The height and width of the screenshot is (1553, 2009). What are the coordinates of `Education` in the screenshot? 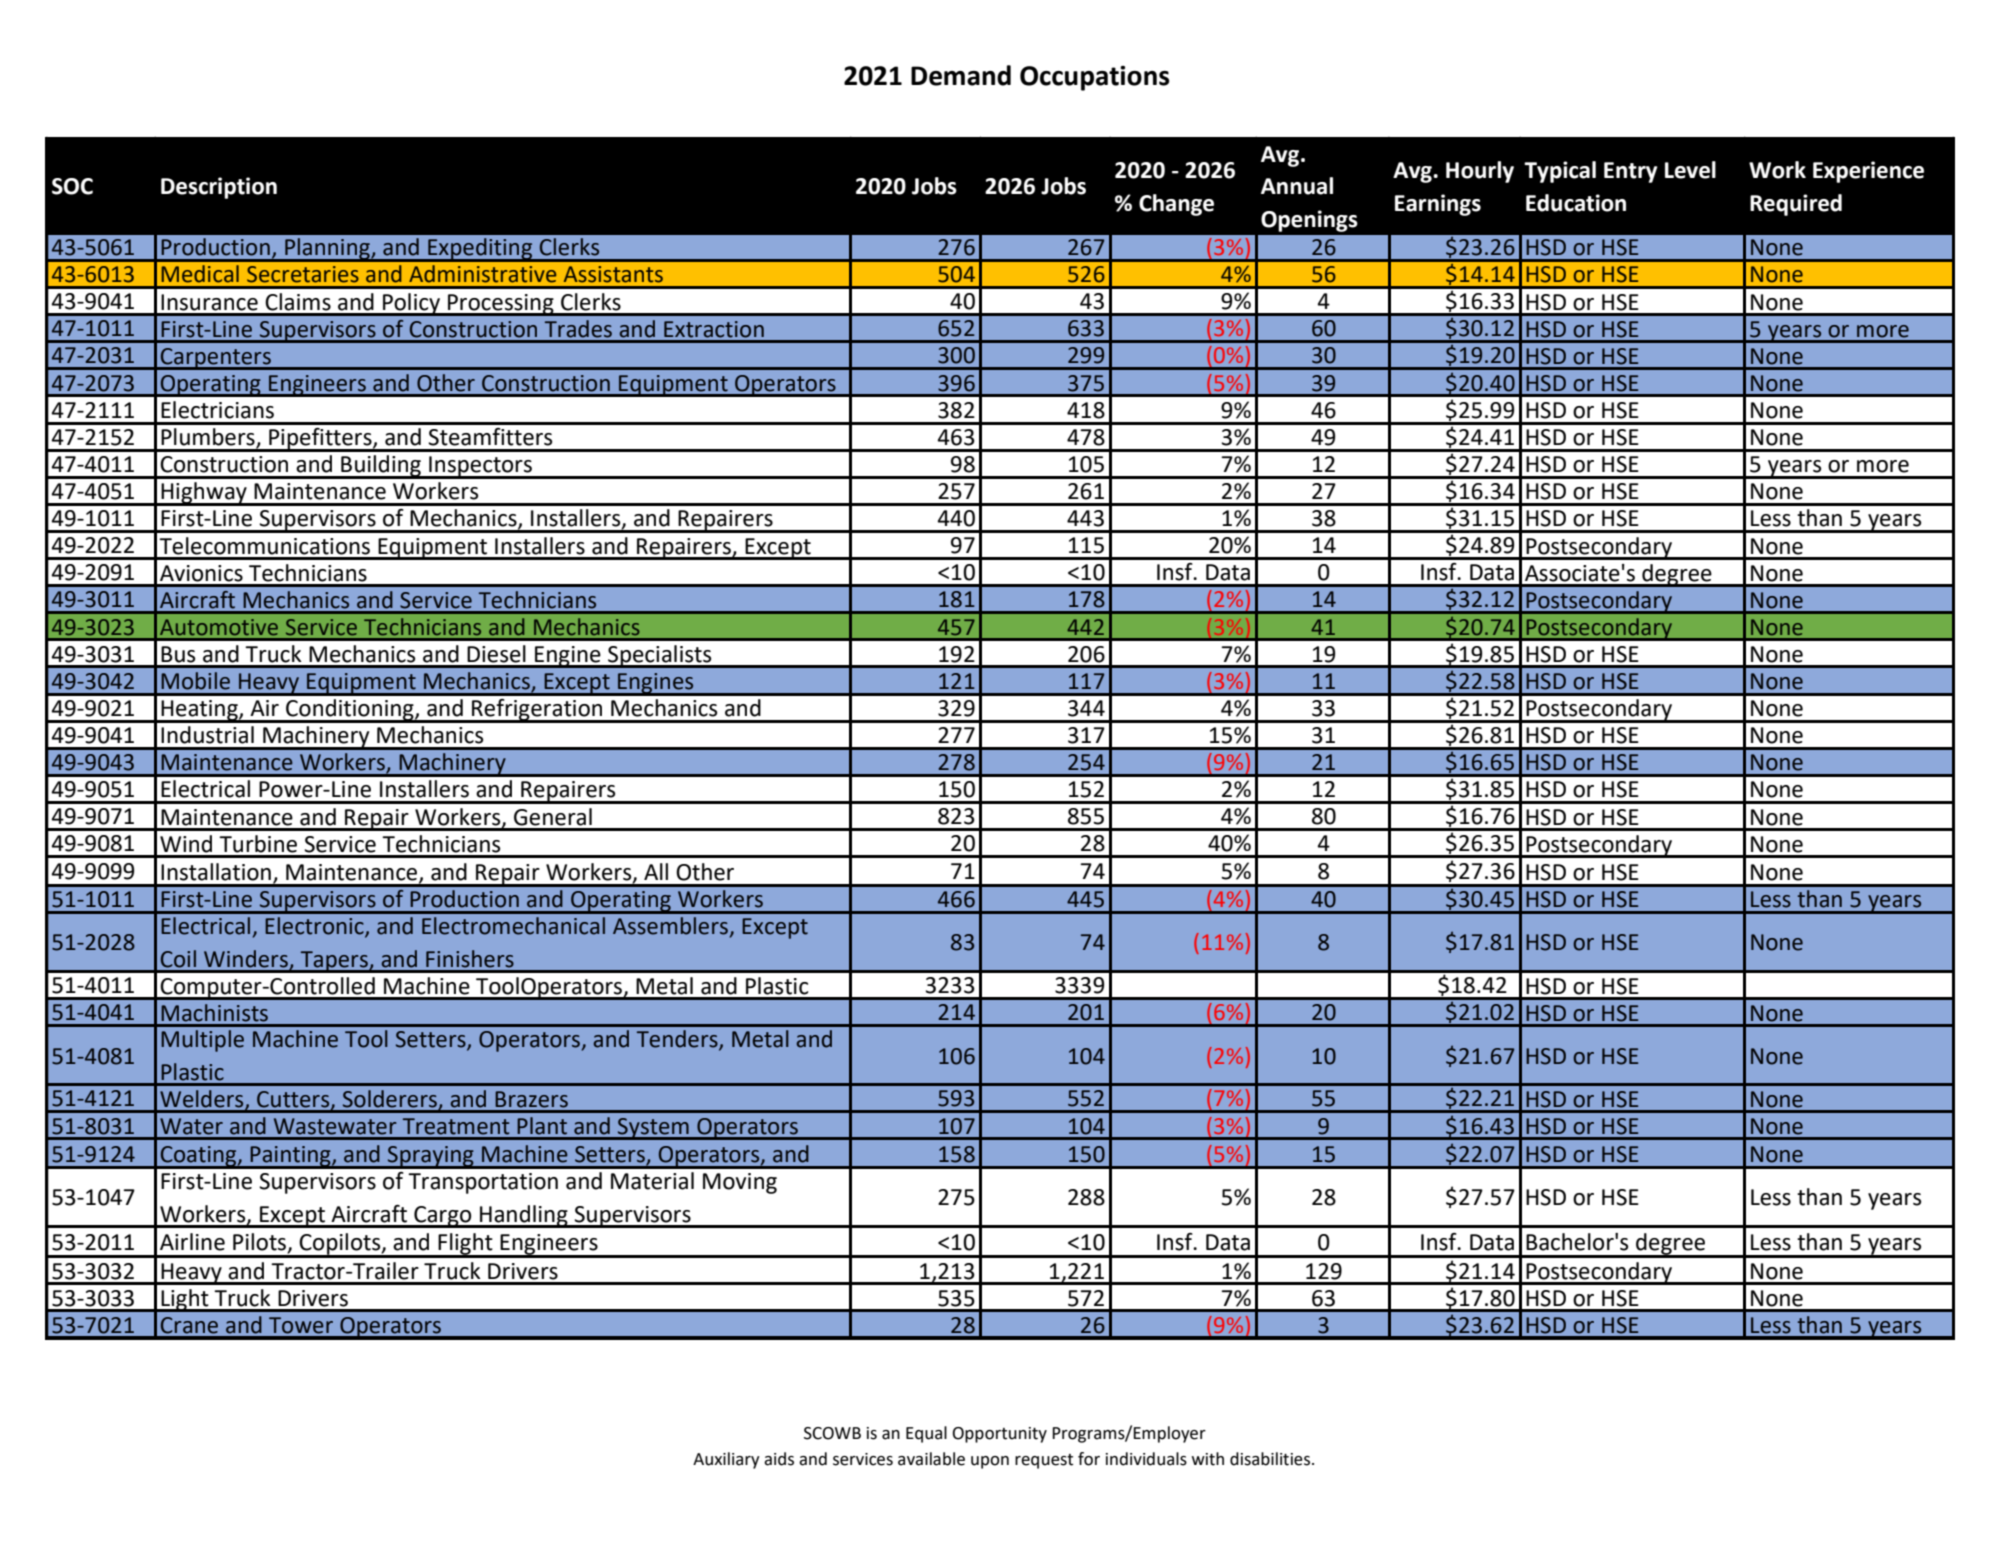 It's located at (1576, 203).
